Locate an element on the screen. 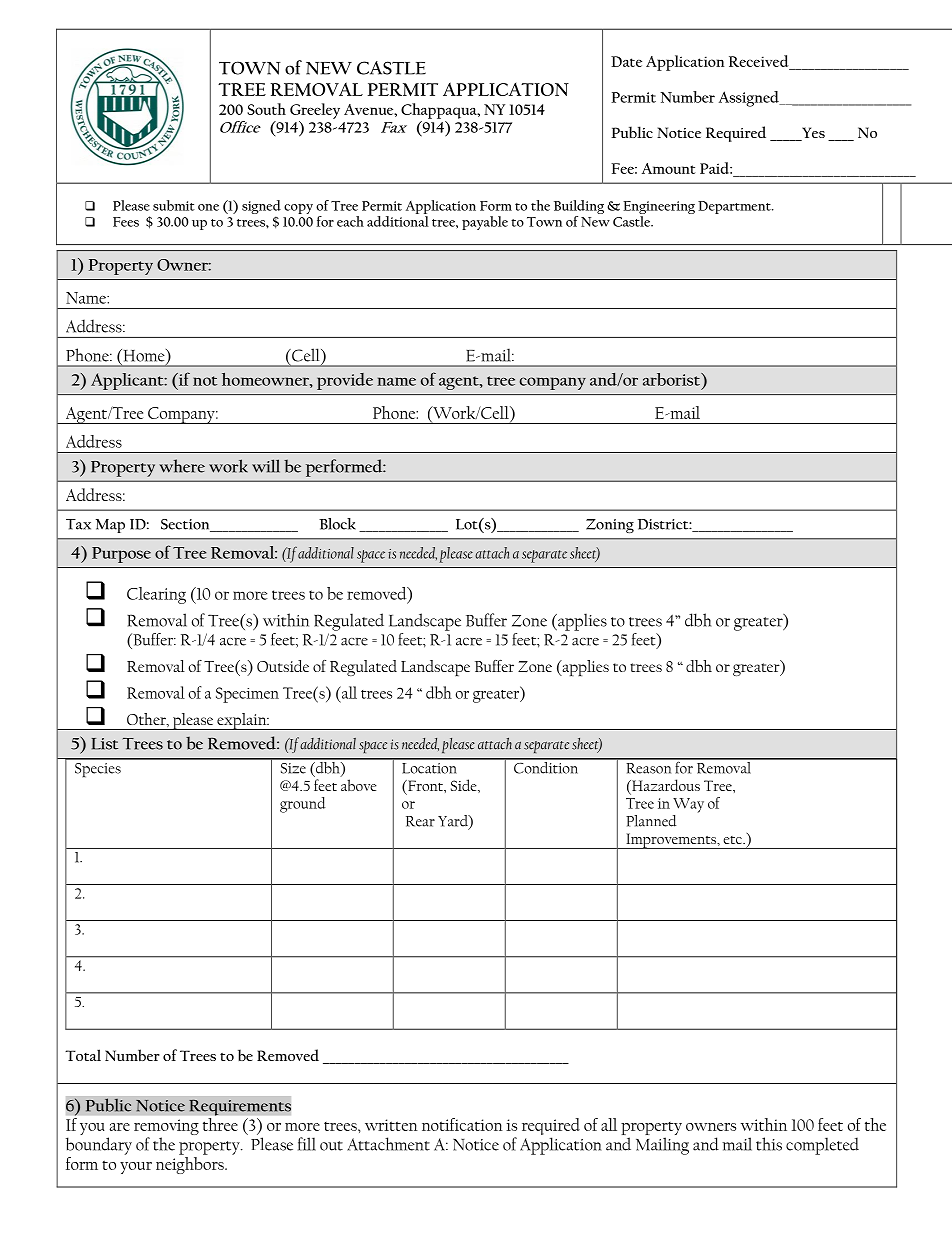 The image size is (952, 1233). Date is located at coordinates (626, 61).
